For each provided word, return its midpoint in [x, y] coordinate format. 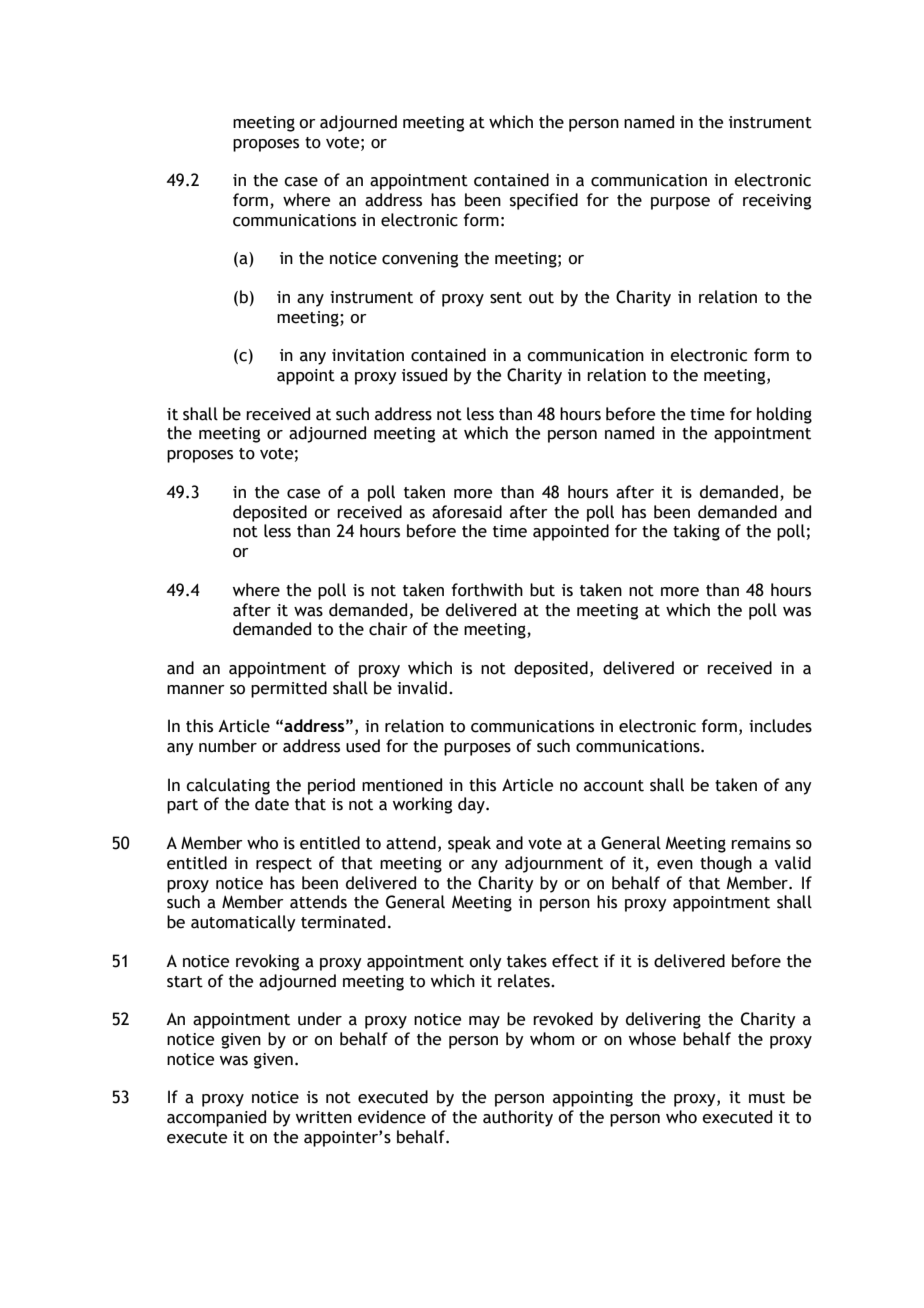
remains [761, 843]
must [767, 1098]
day [472, 805]
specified [544, 201]
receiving [777, 202]
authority [518, 1118]
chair [388, 629]
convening [420, 260]
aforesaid [467, 512]
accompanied [216, 1118]
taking [696, 532]
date [272, 804]
